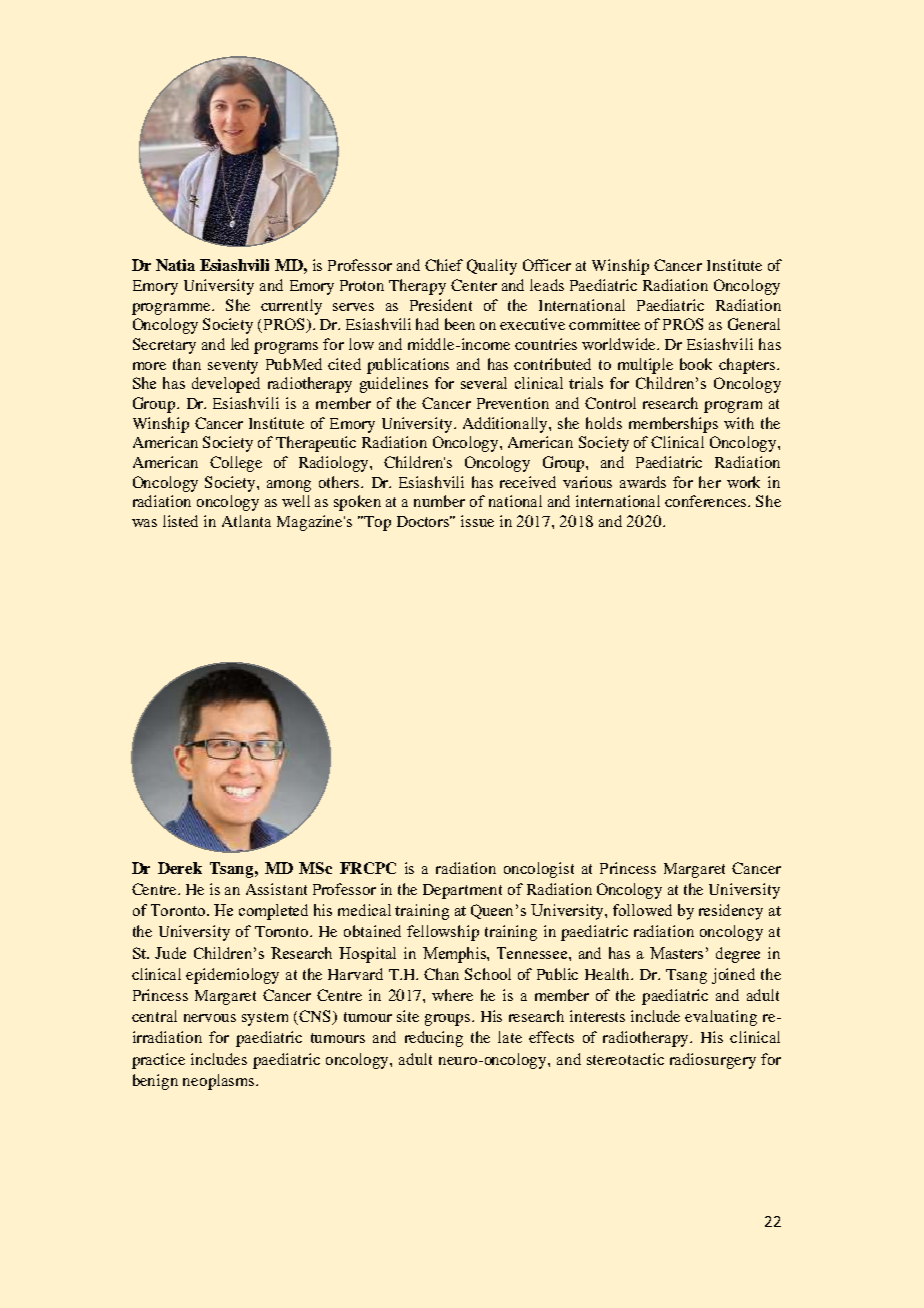  Describe the element at coordinates (434, 1039) in the screenshot. I see `reducing` at that location.
